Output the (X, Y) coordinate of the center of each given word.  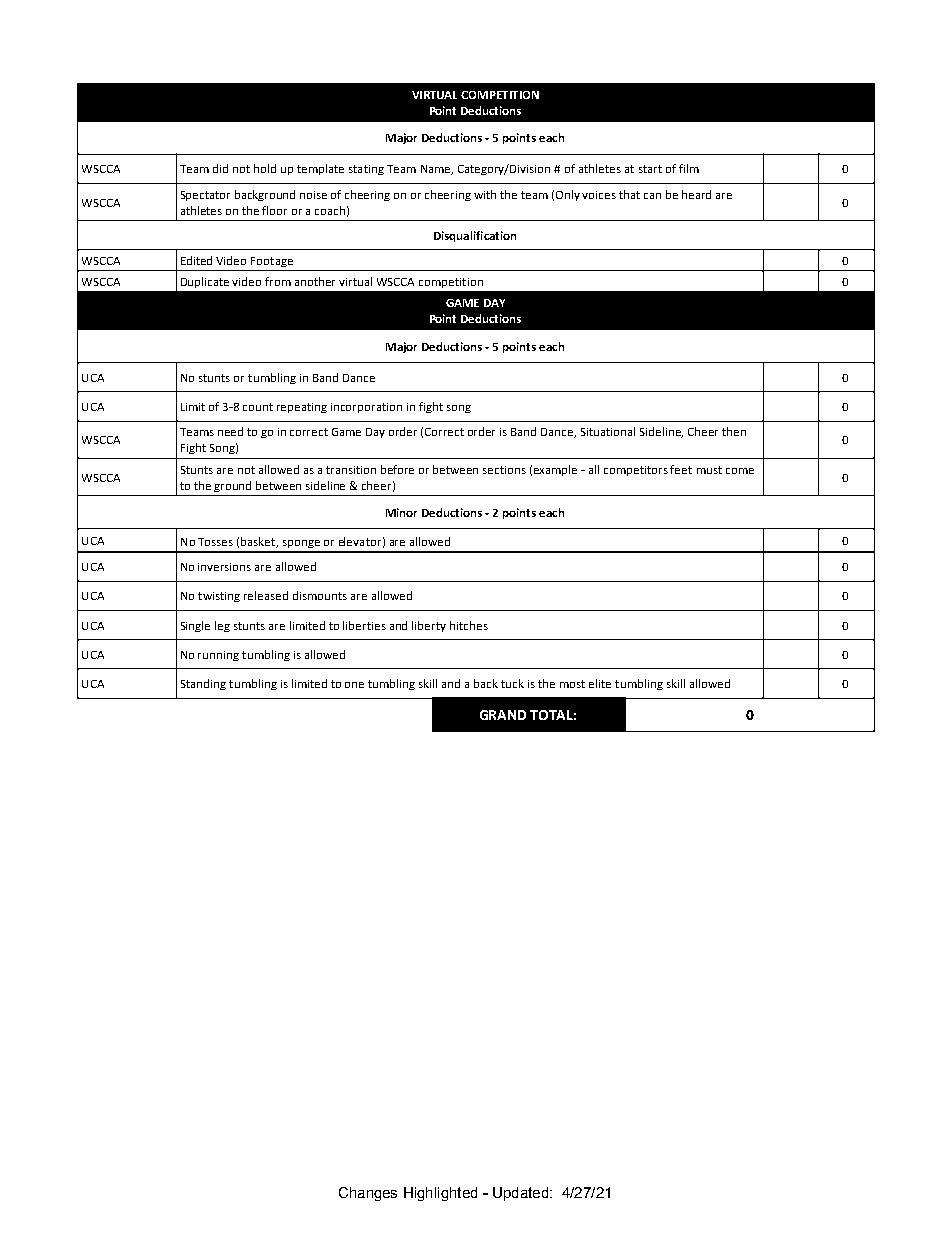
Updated (522, 1194)
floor (274, 210)
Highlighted (440, 1194)
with (485, 194)
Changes (368, 1194)
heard (696, 194)
